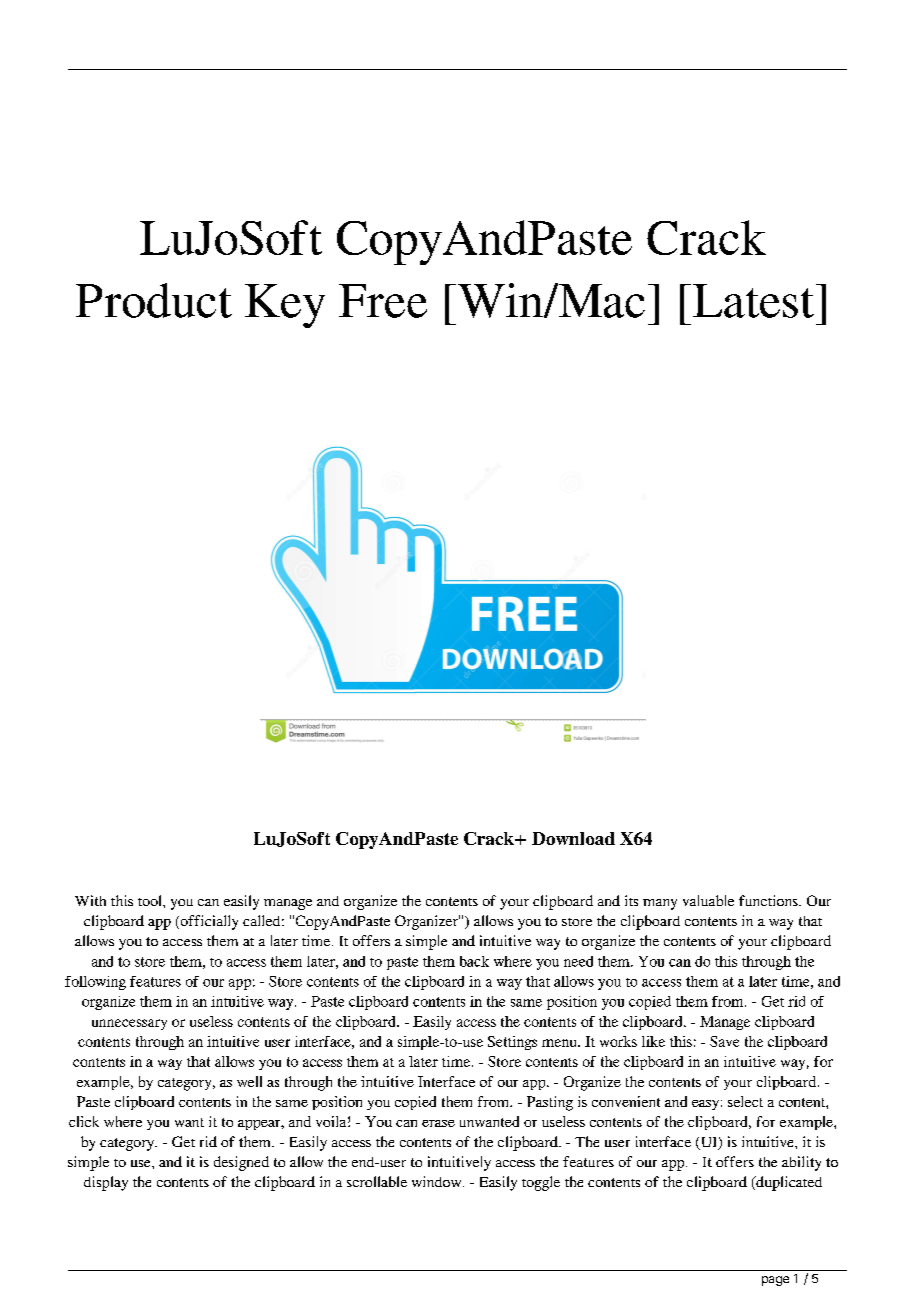 This page has height=1316, width=915. I want to click on Latest, so click(753, 301).
